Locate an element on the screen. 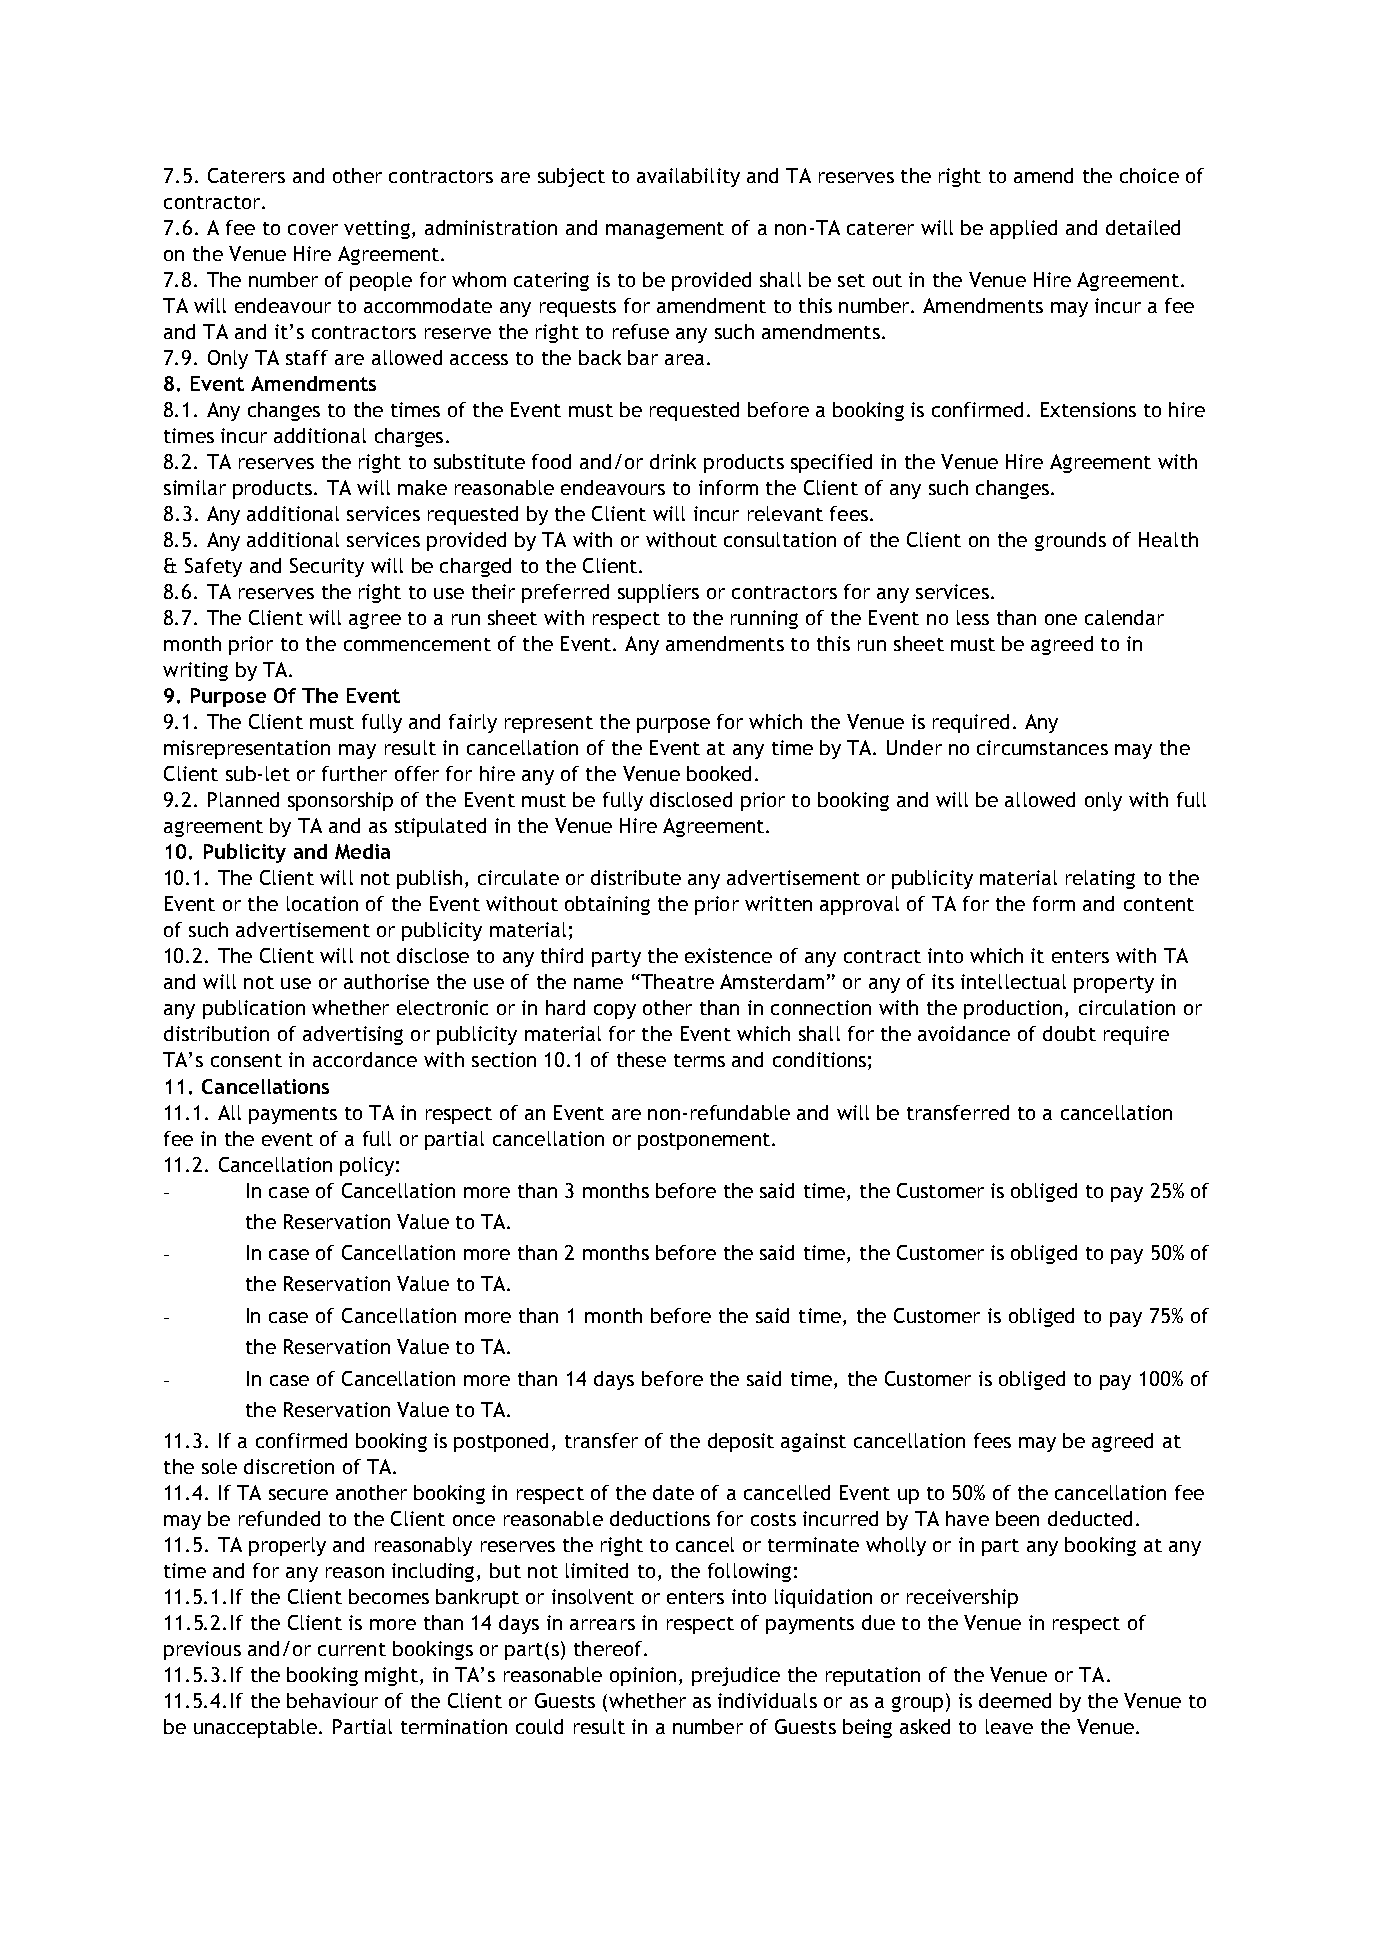 The width and height of the screenshot is (1373, 1942). management is located at coordinates (665, 230).
